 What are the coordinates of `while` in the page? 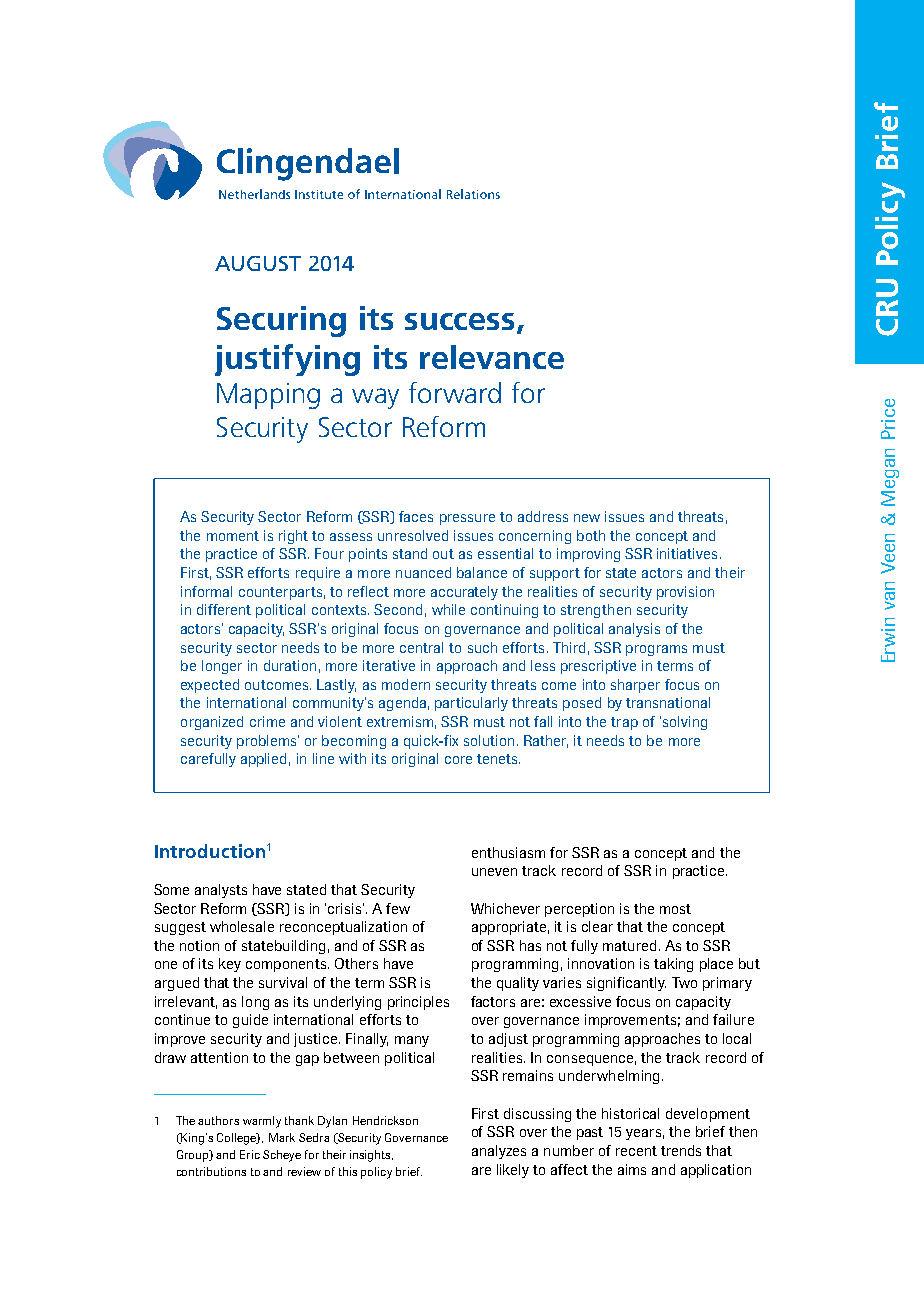 It's located at (448, 609).
